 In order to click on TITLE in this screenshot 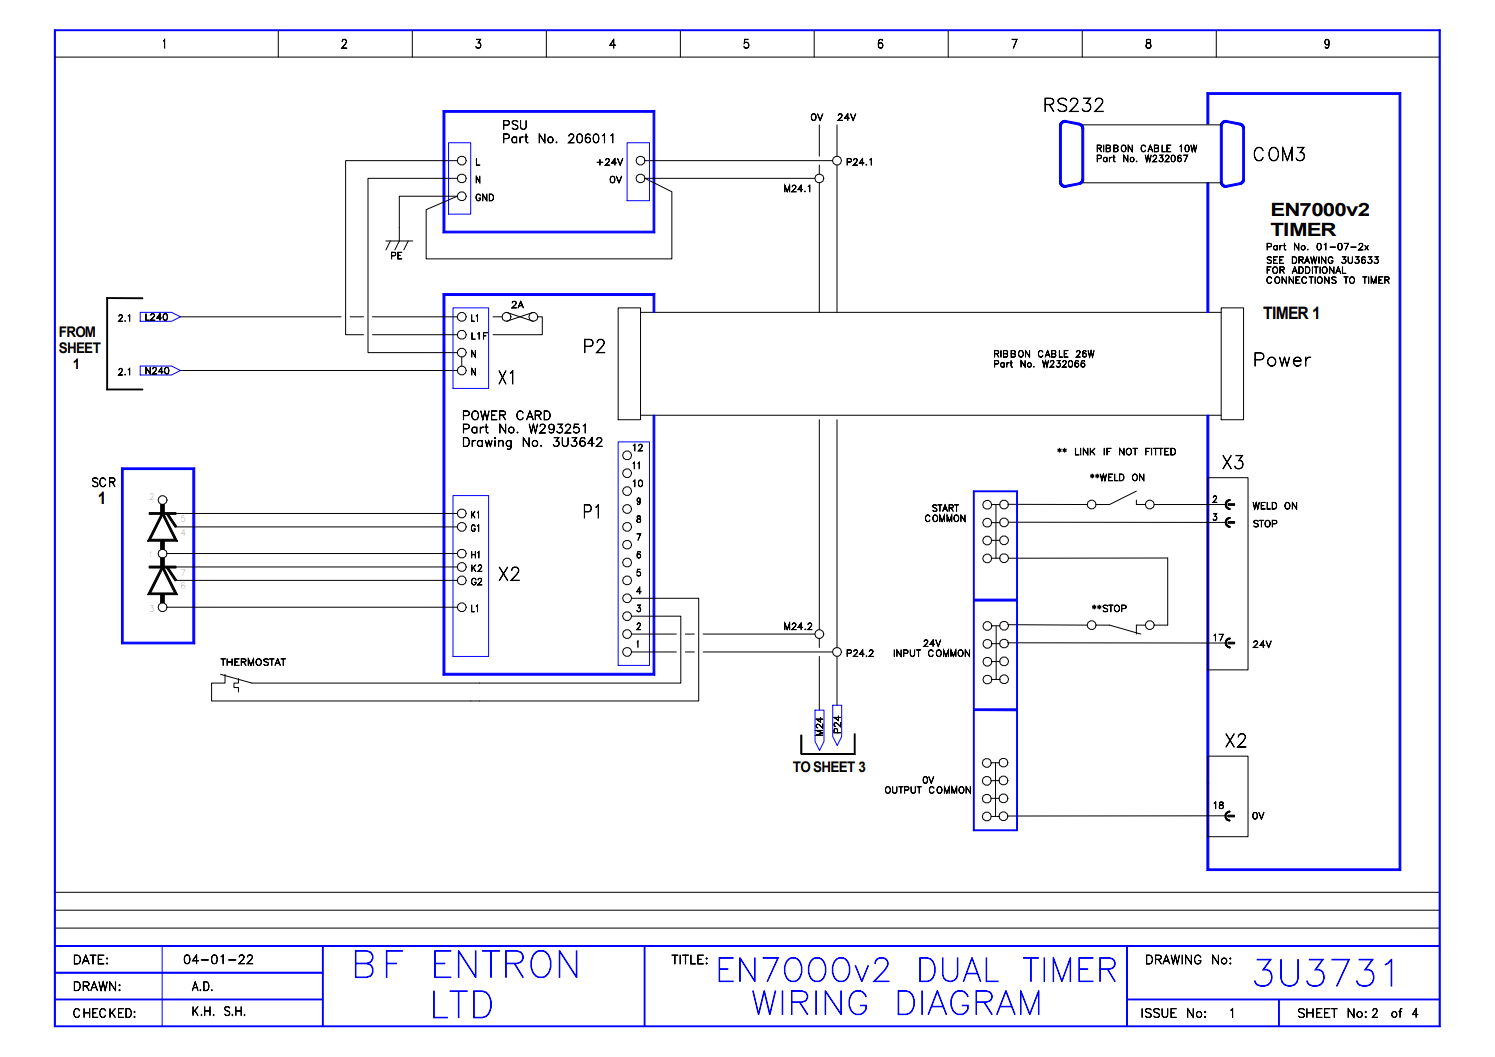, I will do `click(688, 959)`.
